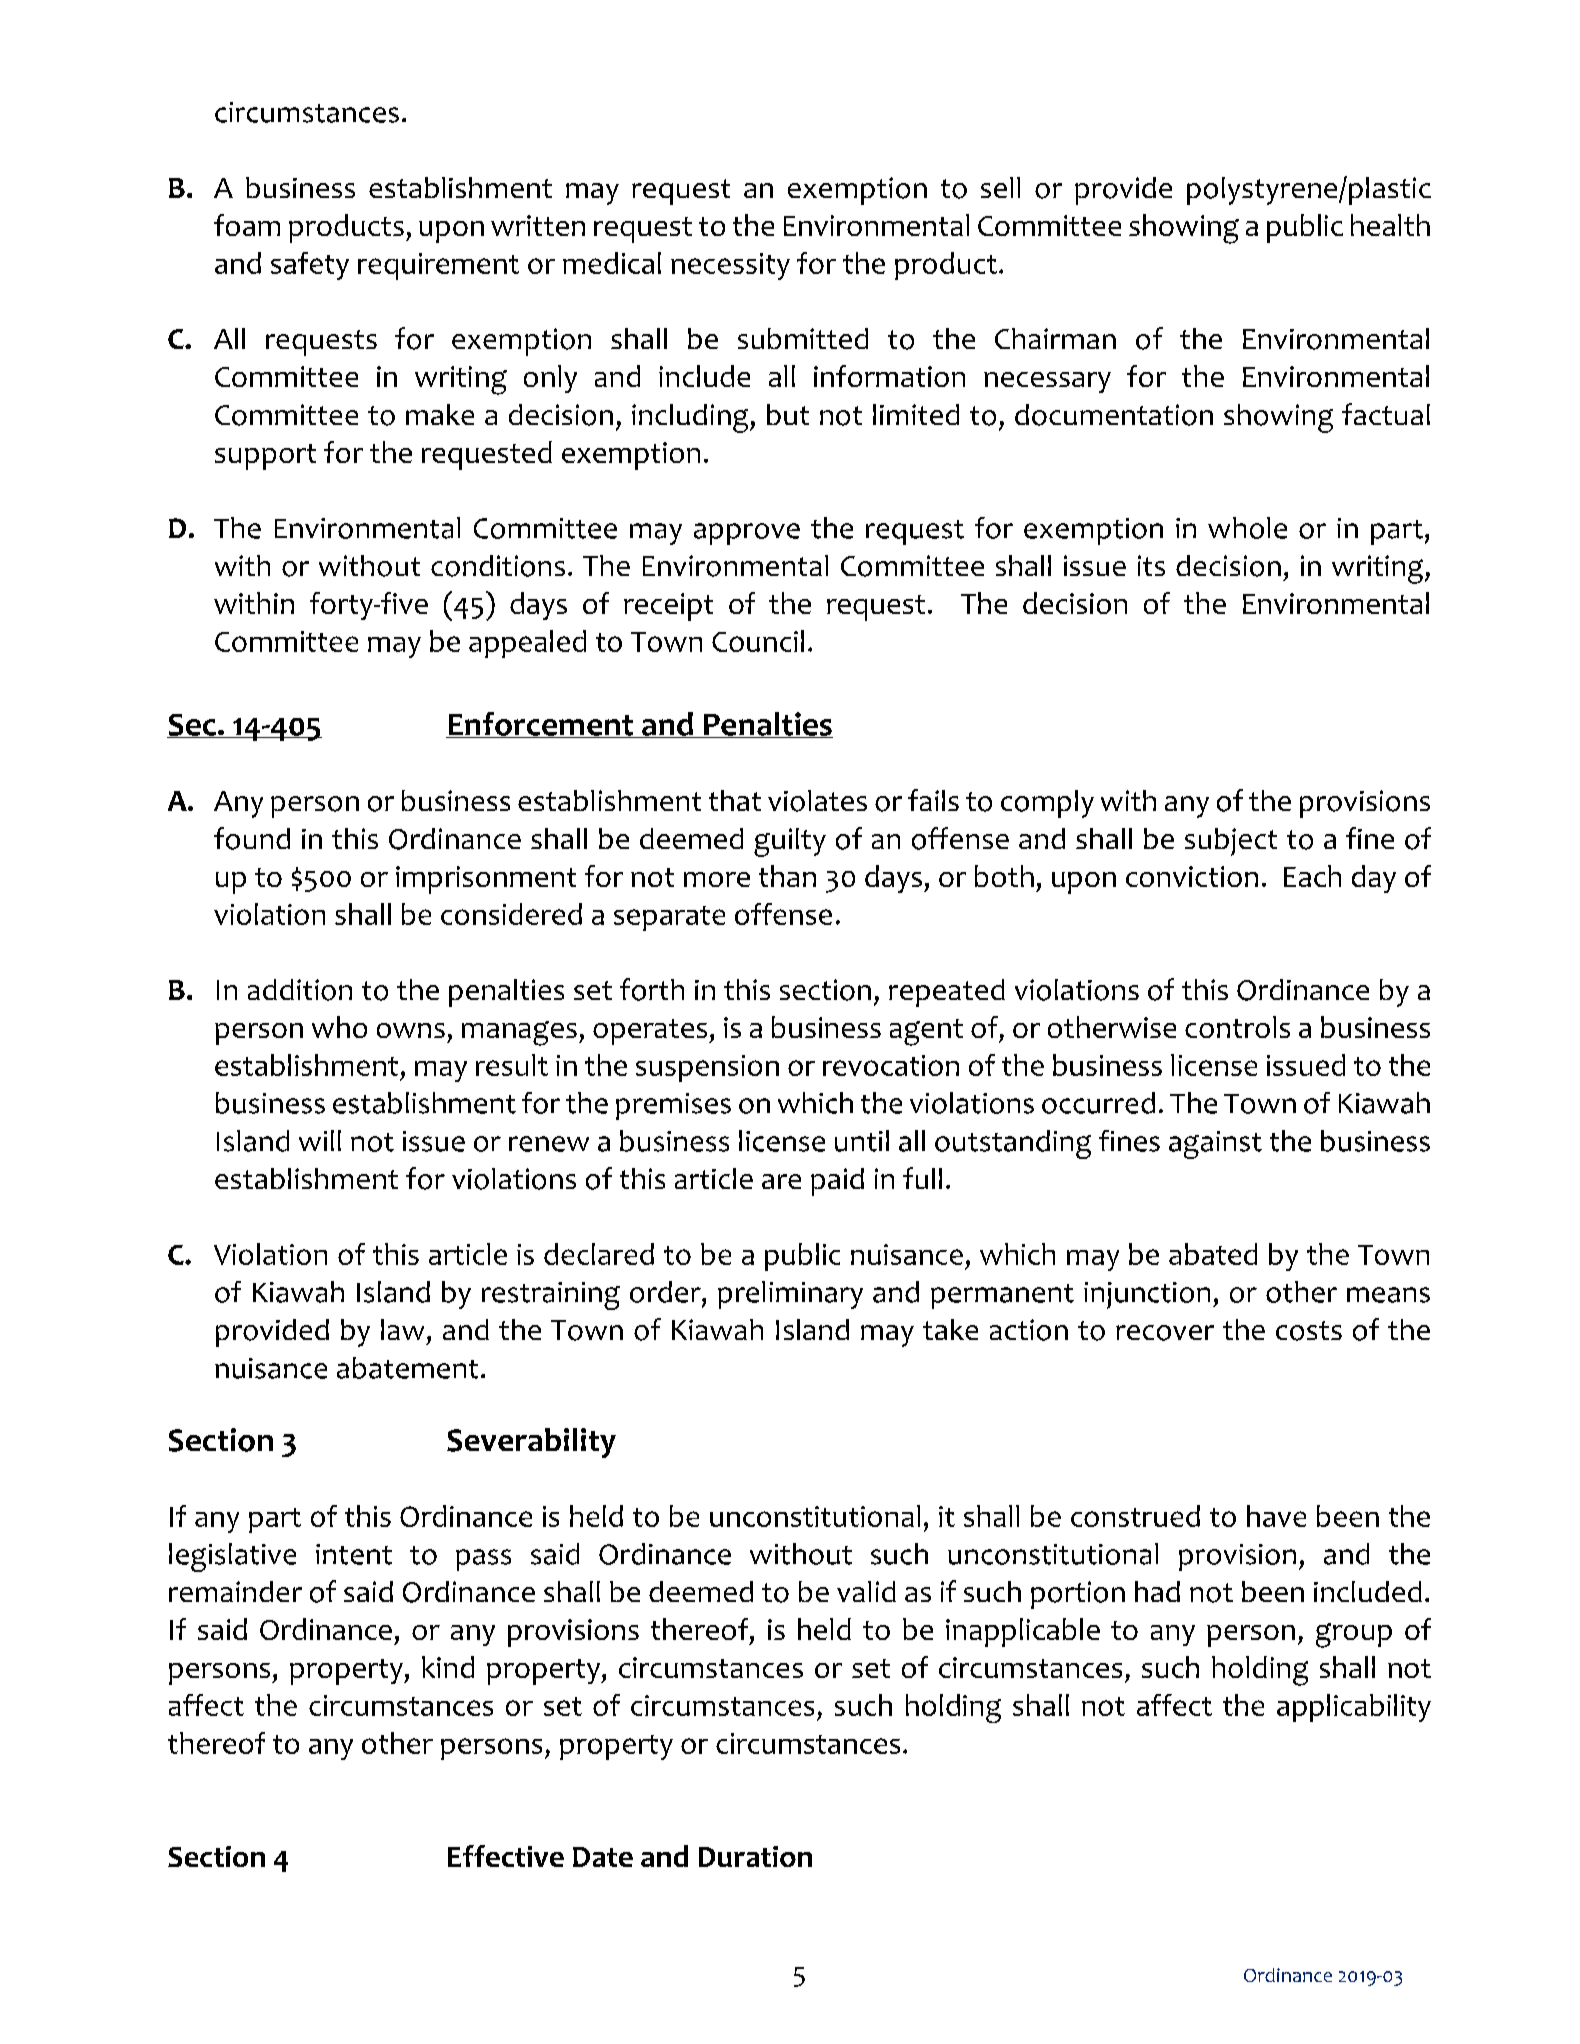  I want to click on Effective, so click(506, 1856).
